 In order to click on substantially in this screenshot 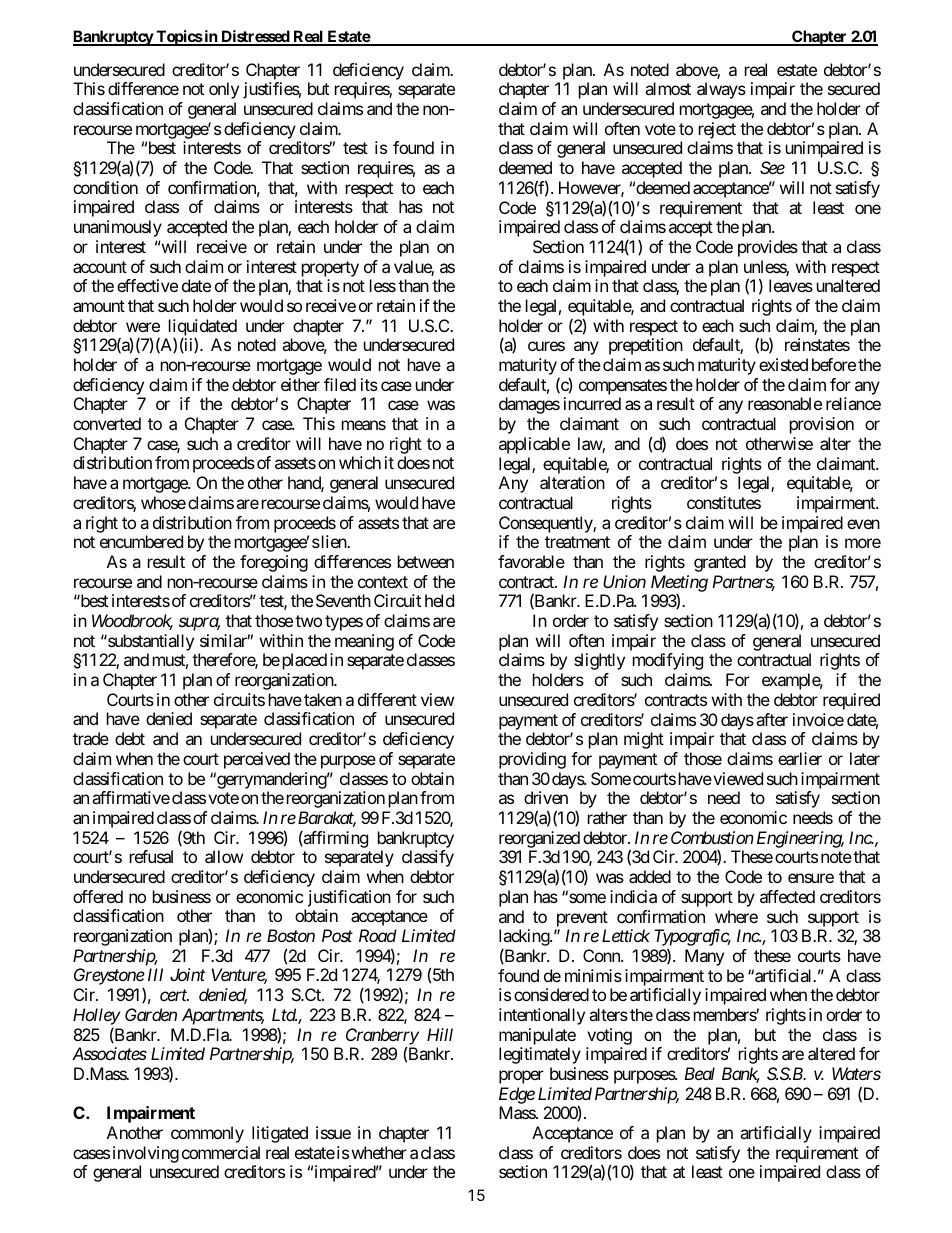, I will do `click(150, 642)`.
